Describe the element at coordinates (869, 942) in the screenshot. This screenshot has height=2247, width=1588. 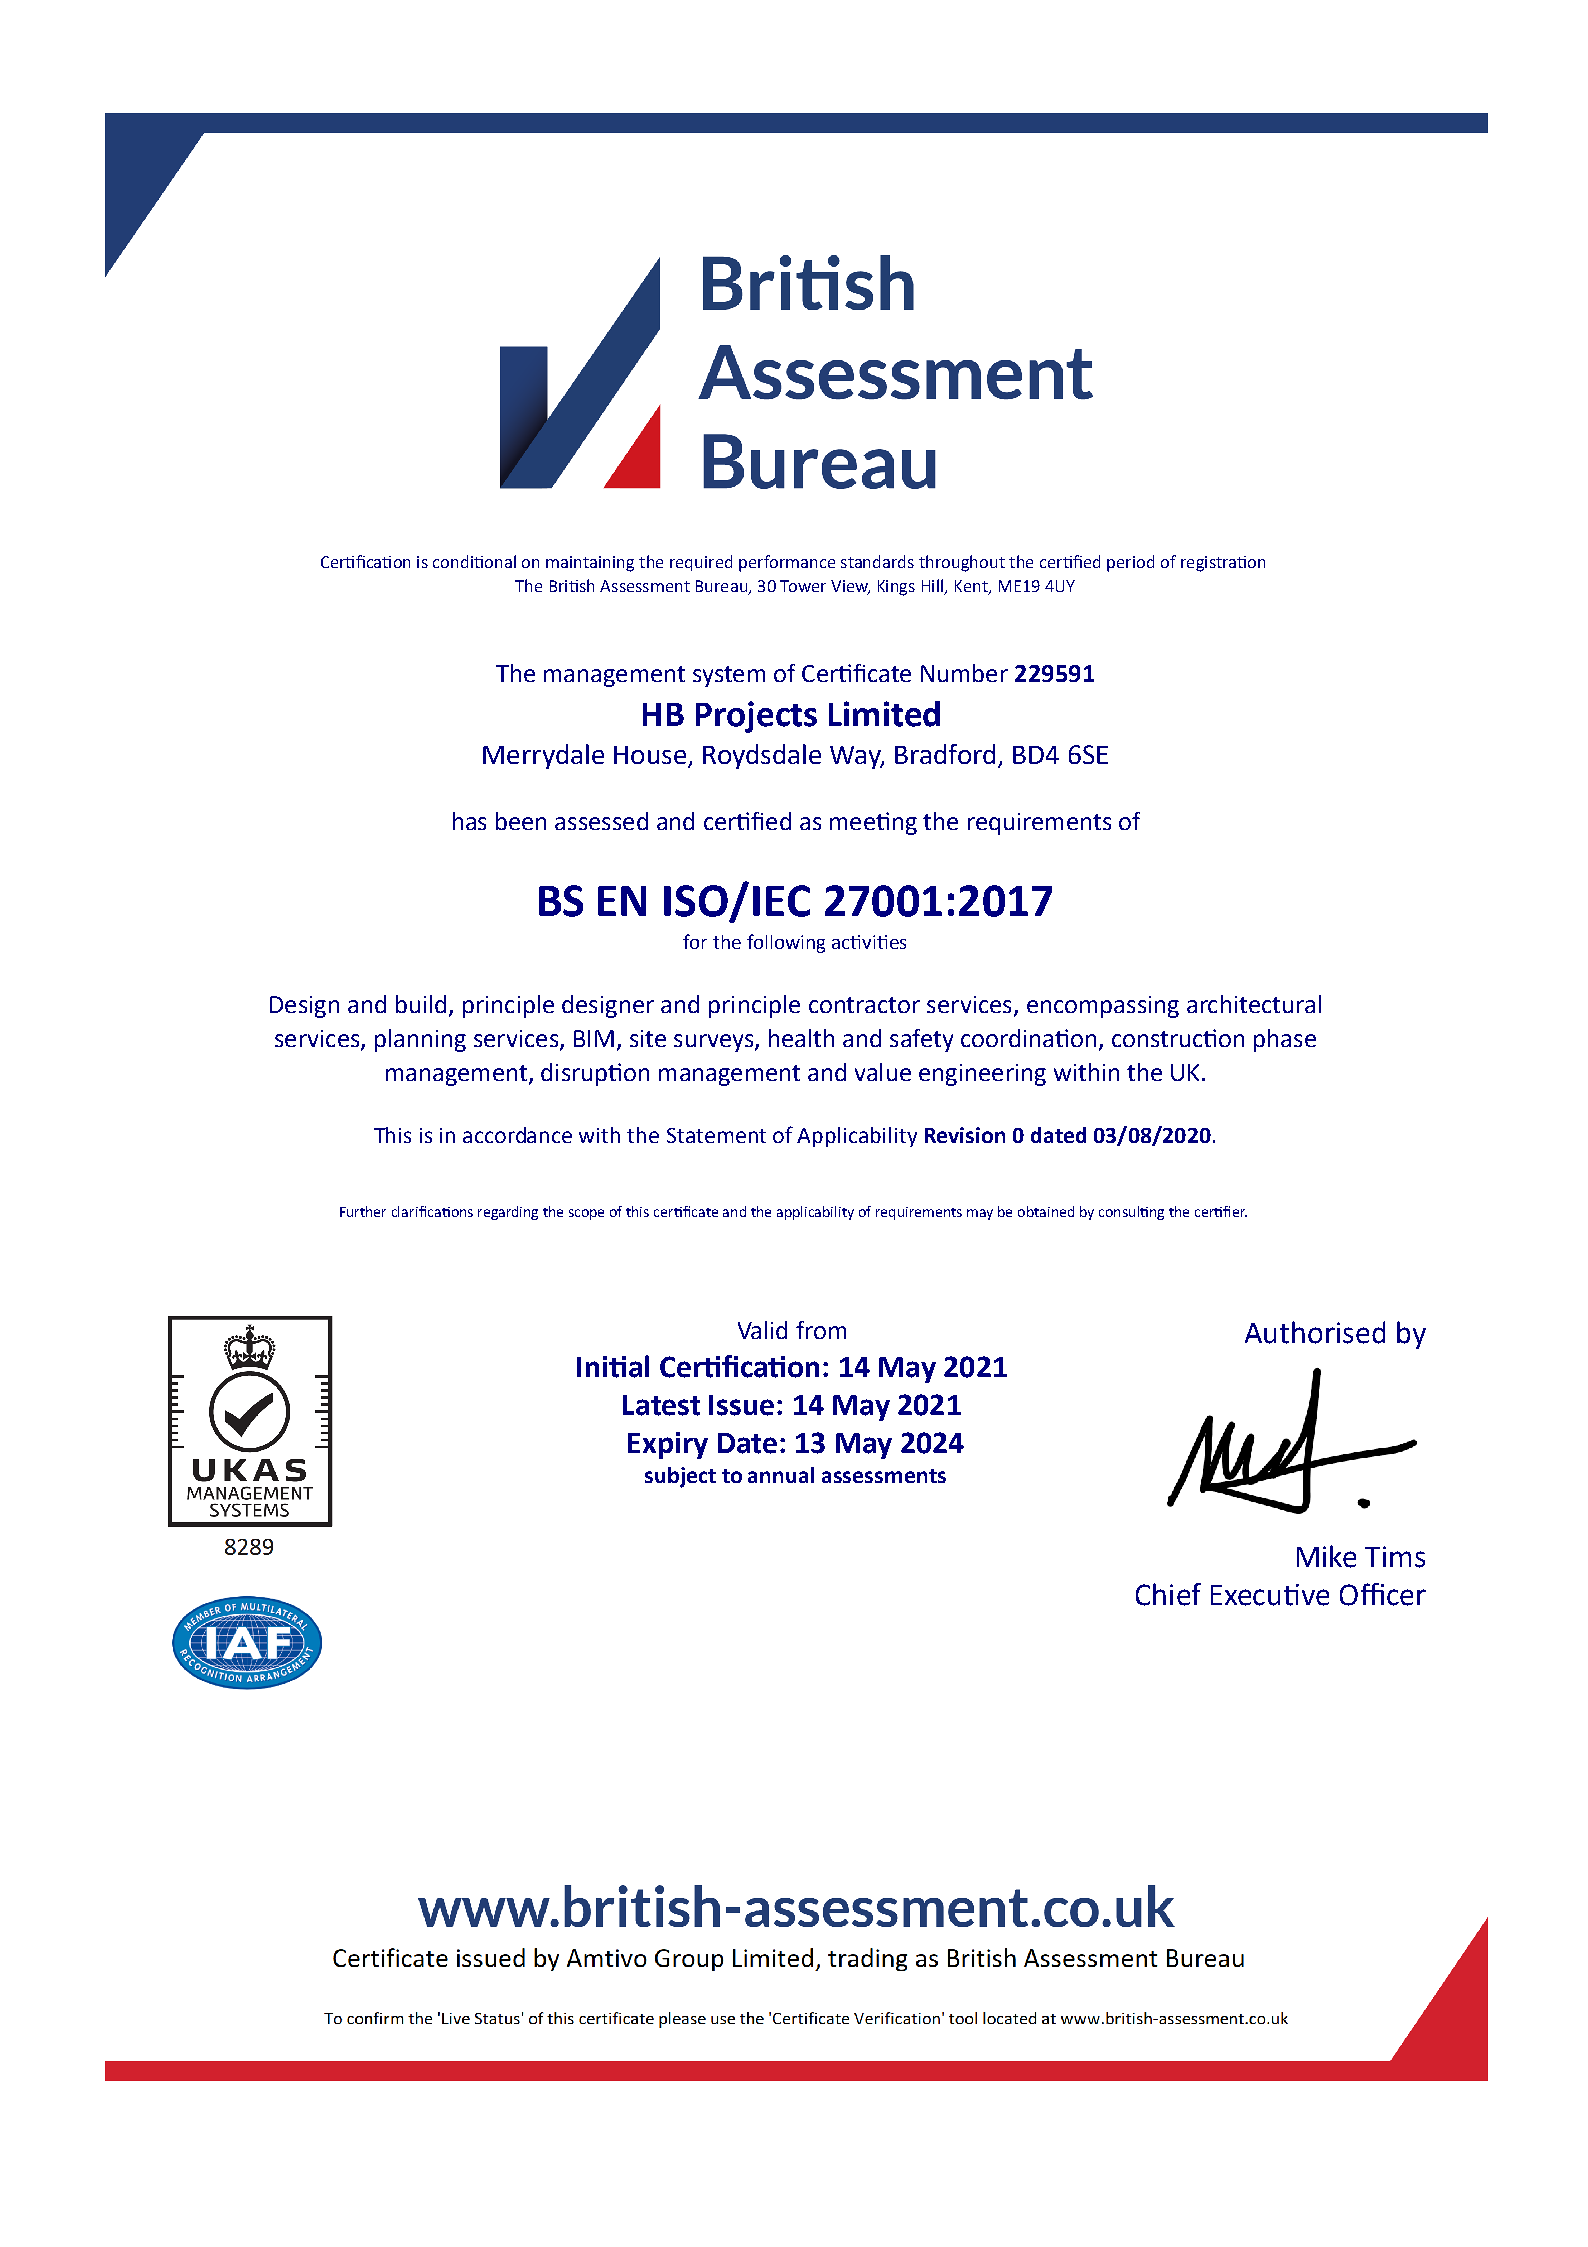
I see `activities` at that location.
